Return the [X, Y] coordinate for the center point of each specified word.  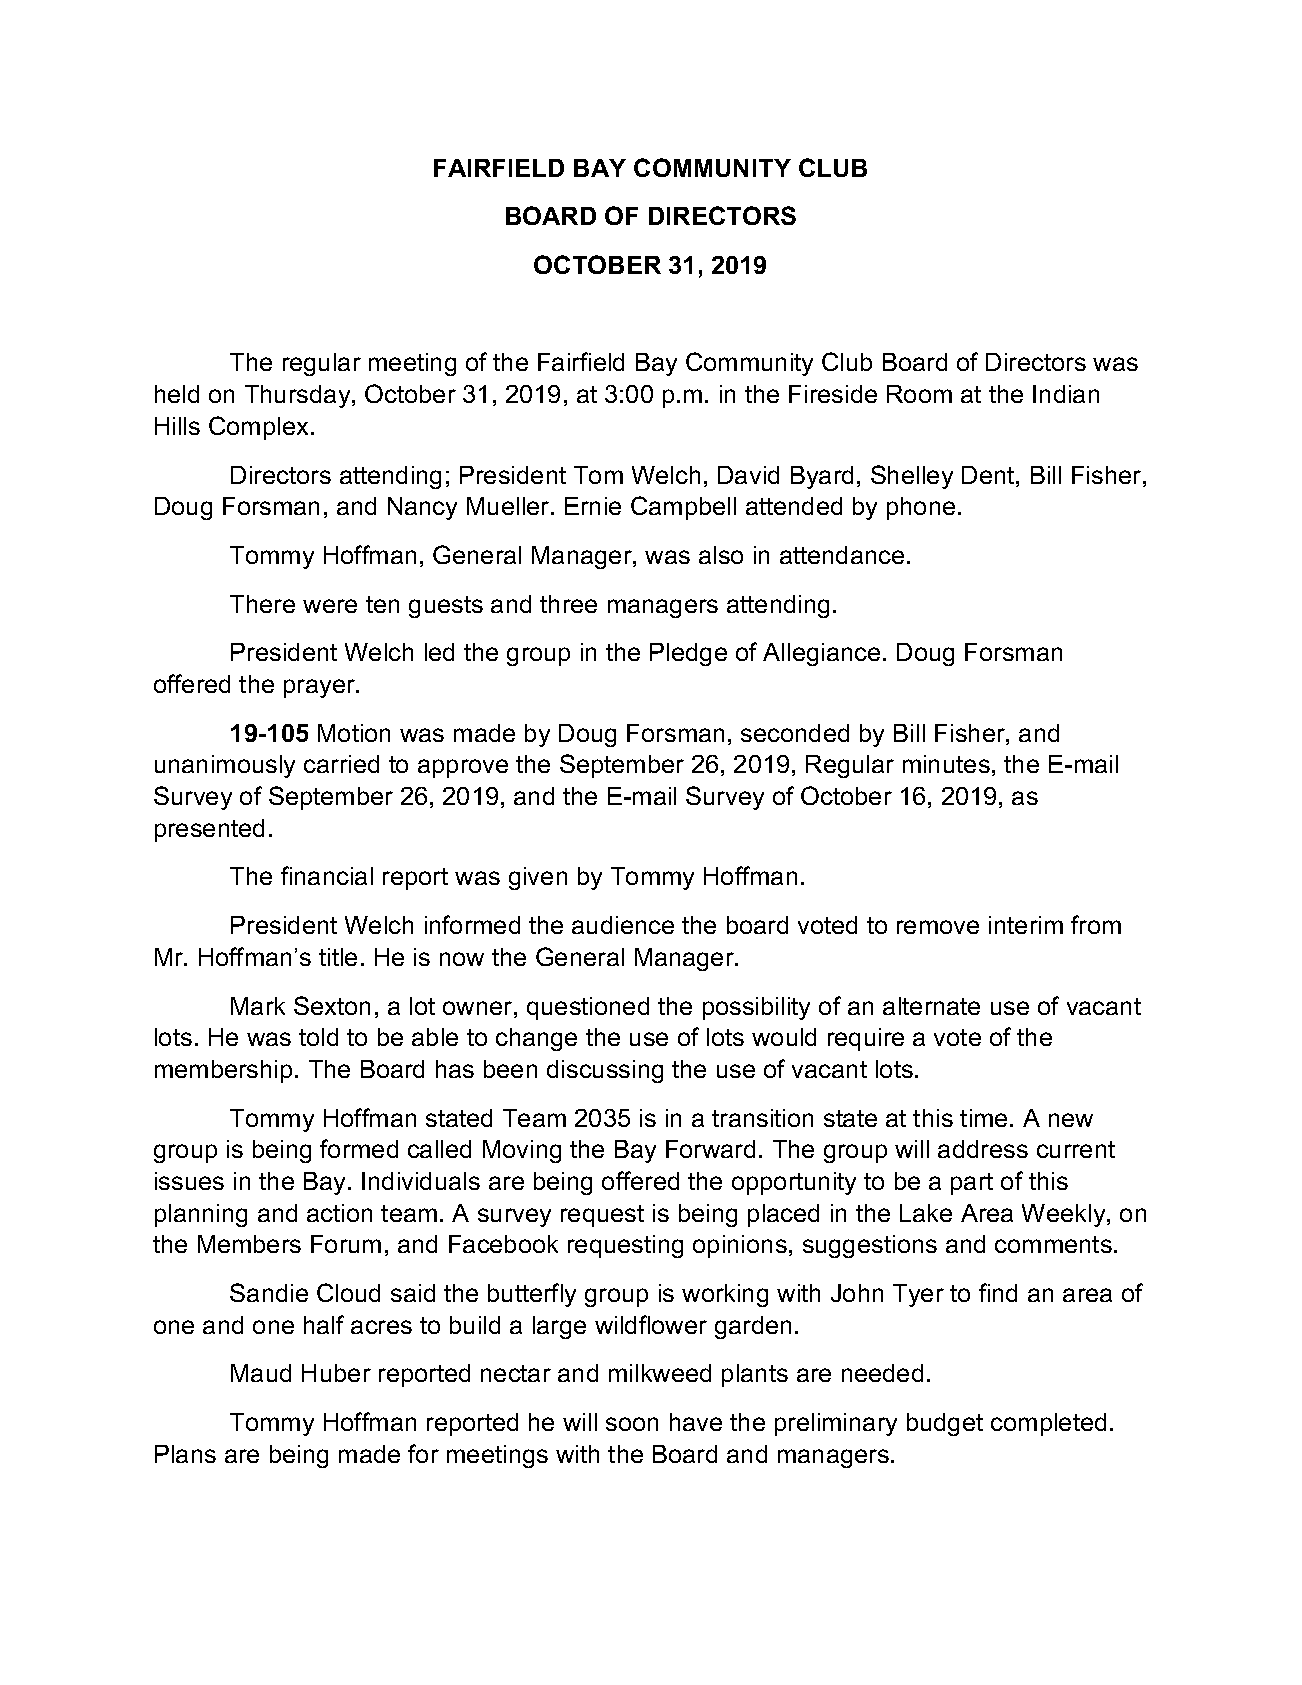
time [983, 1118]
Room [919, 394]
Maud [261, 1373]
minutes [946, 764]
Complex [260, 428]
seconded [795, 733]
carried [341, 764]
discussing [605, 1071]
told [318, 1037]
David [748, 475]
